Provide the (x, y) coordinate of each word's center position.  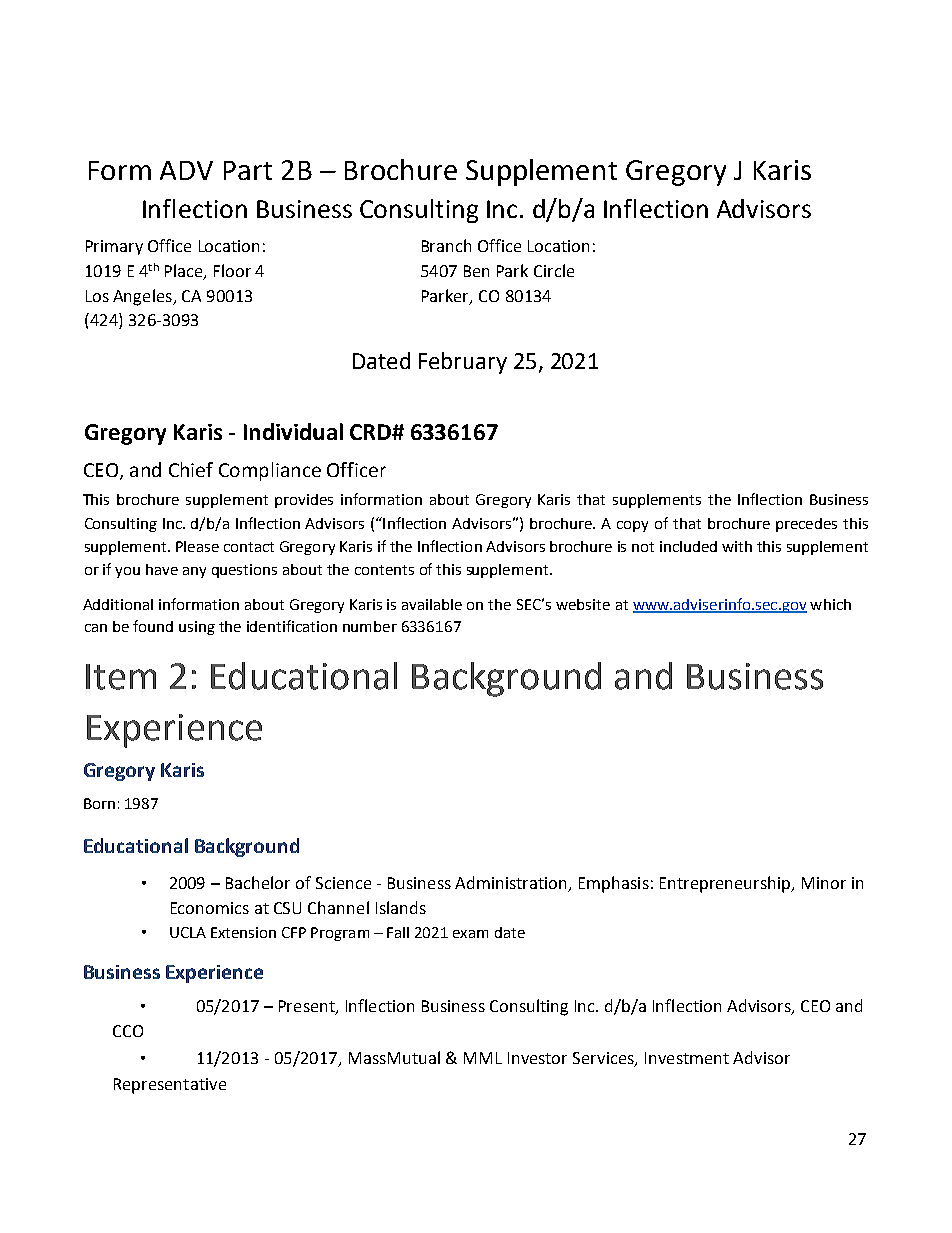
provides (304, 501)
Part (248, 170)
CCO (128, 1031)
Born (99, 803)
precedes (806, 525)
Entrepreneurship (726, 884)
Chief (191, 469)
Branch (446, 245)
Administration (512, 884)
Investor (537, 1058)
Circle (554, 270)
